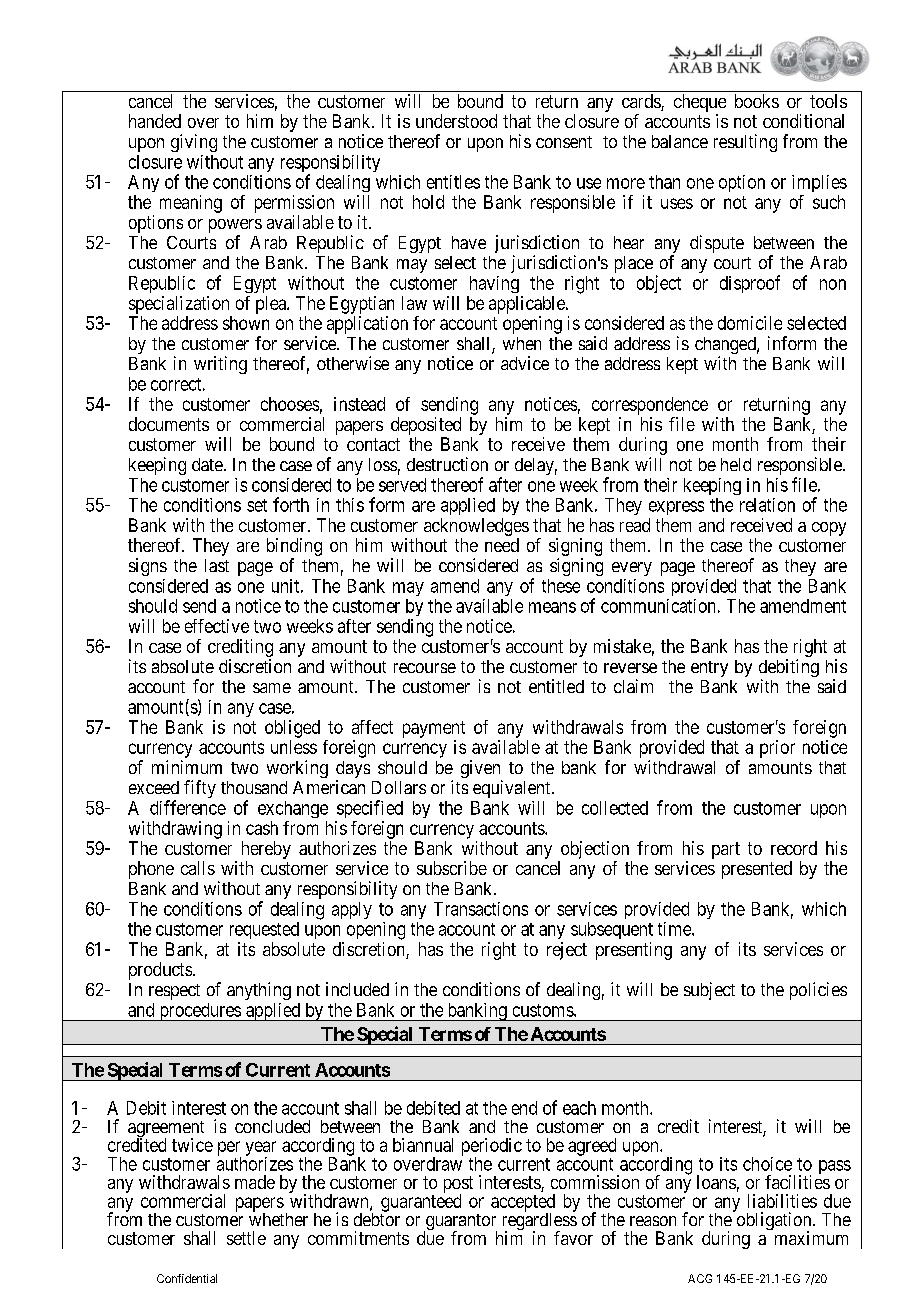 The width and height of the screenshot is (924, 1307). What do you see at coordinates (194, 143) in the screenshot?
I see `giving` at bounding box center [194, 143].
